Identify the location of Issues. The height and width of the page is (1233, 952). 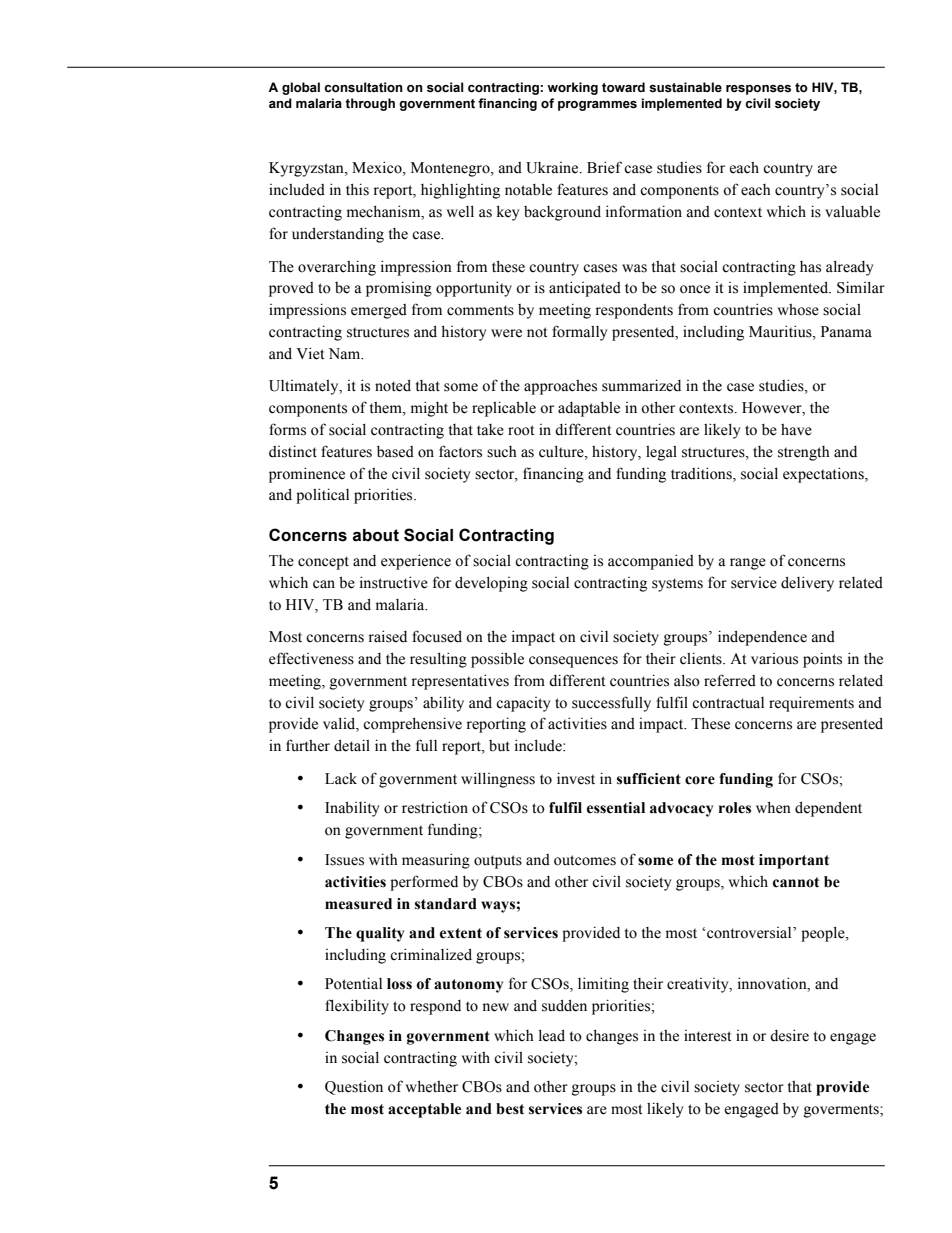
(344, 860).
